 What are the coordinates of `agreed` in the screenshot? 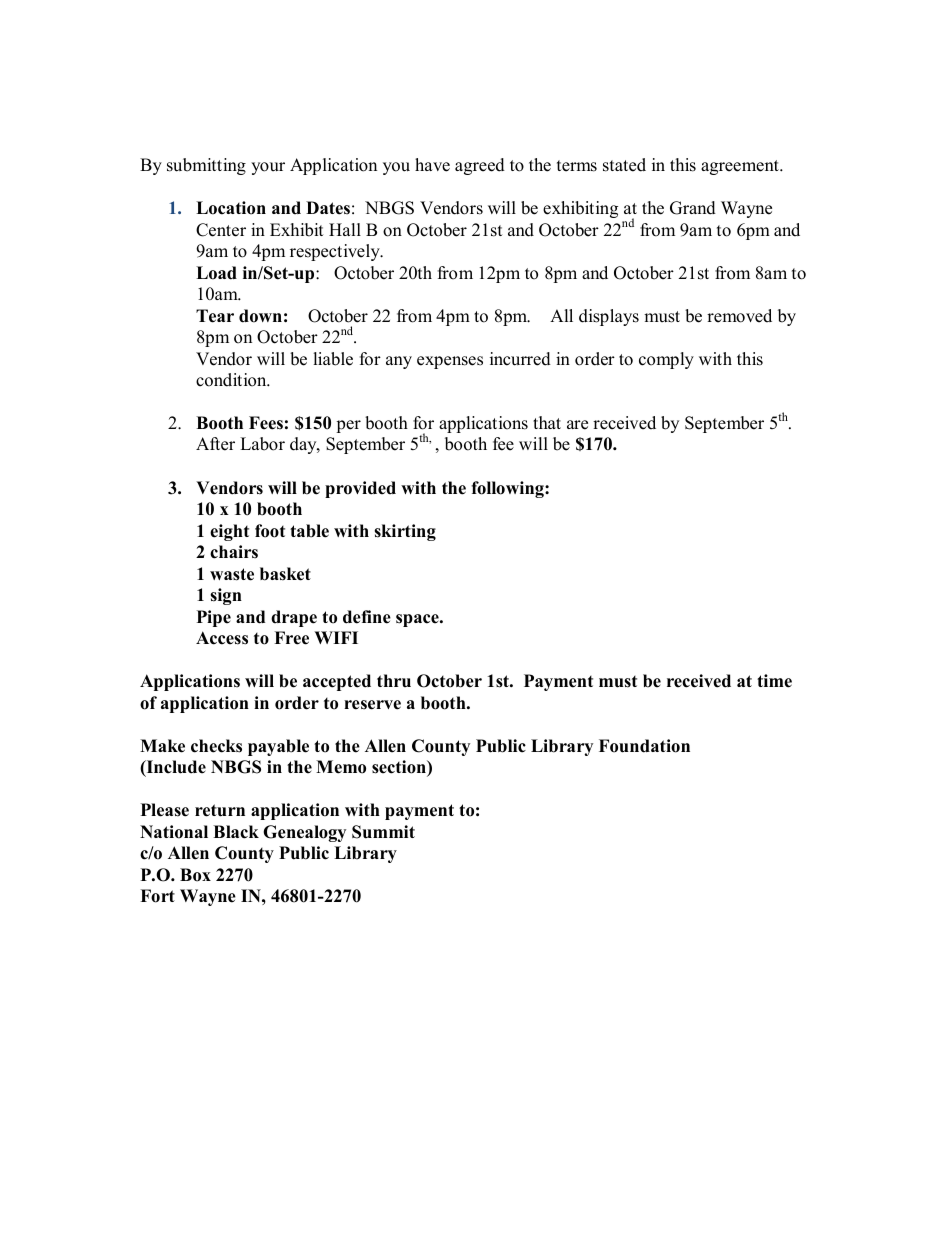 It's located at (480, 166).
